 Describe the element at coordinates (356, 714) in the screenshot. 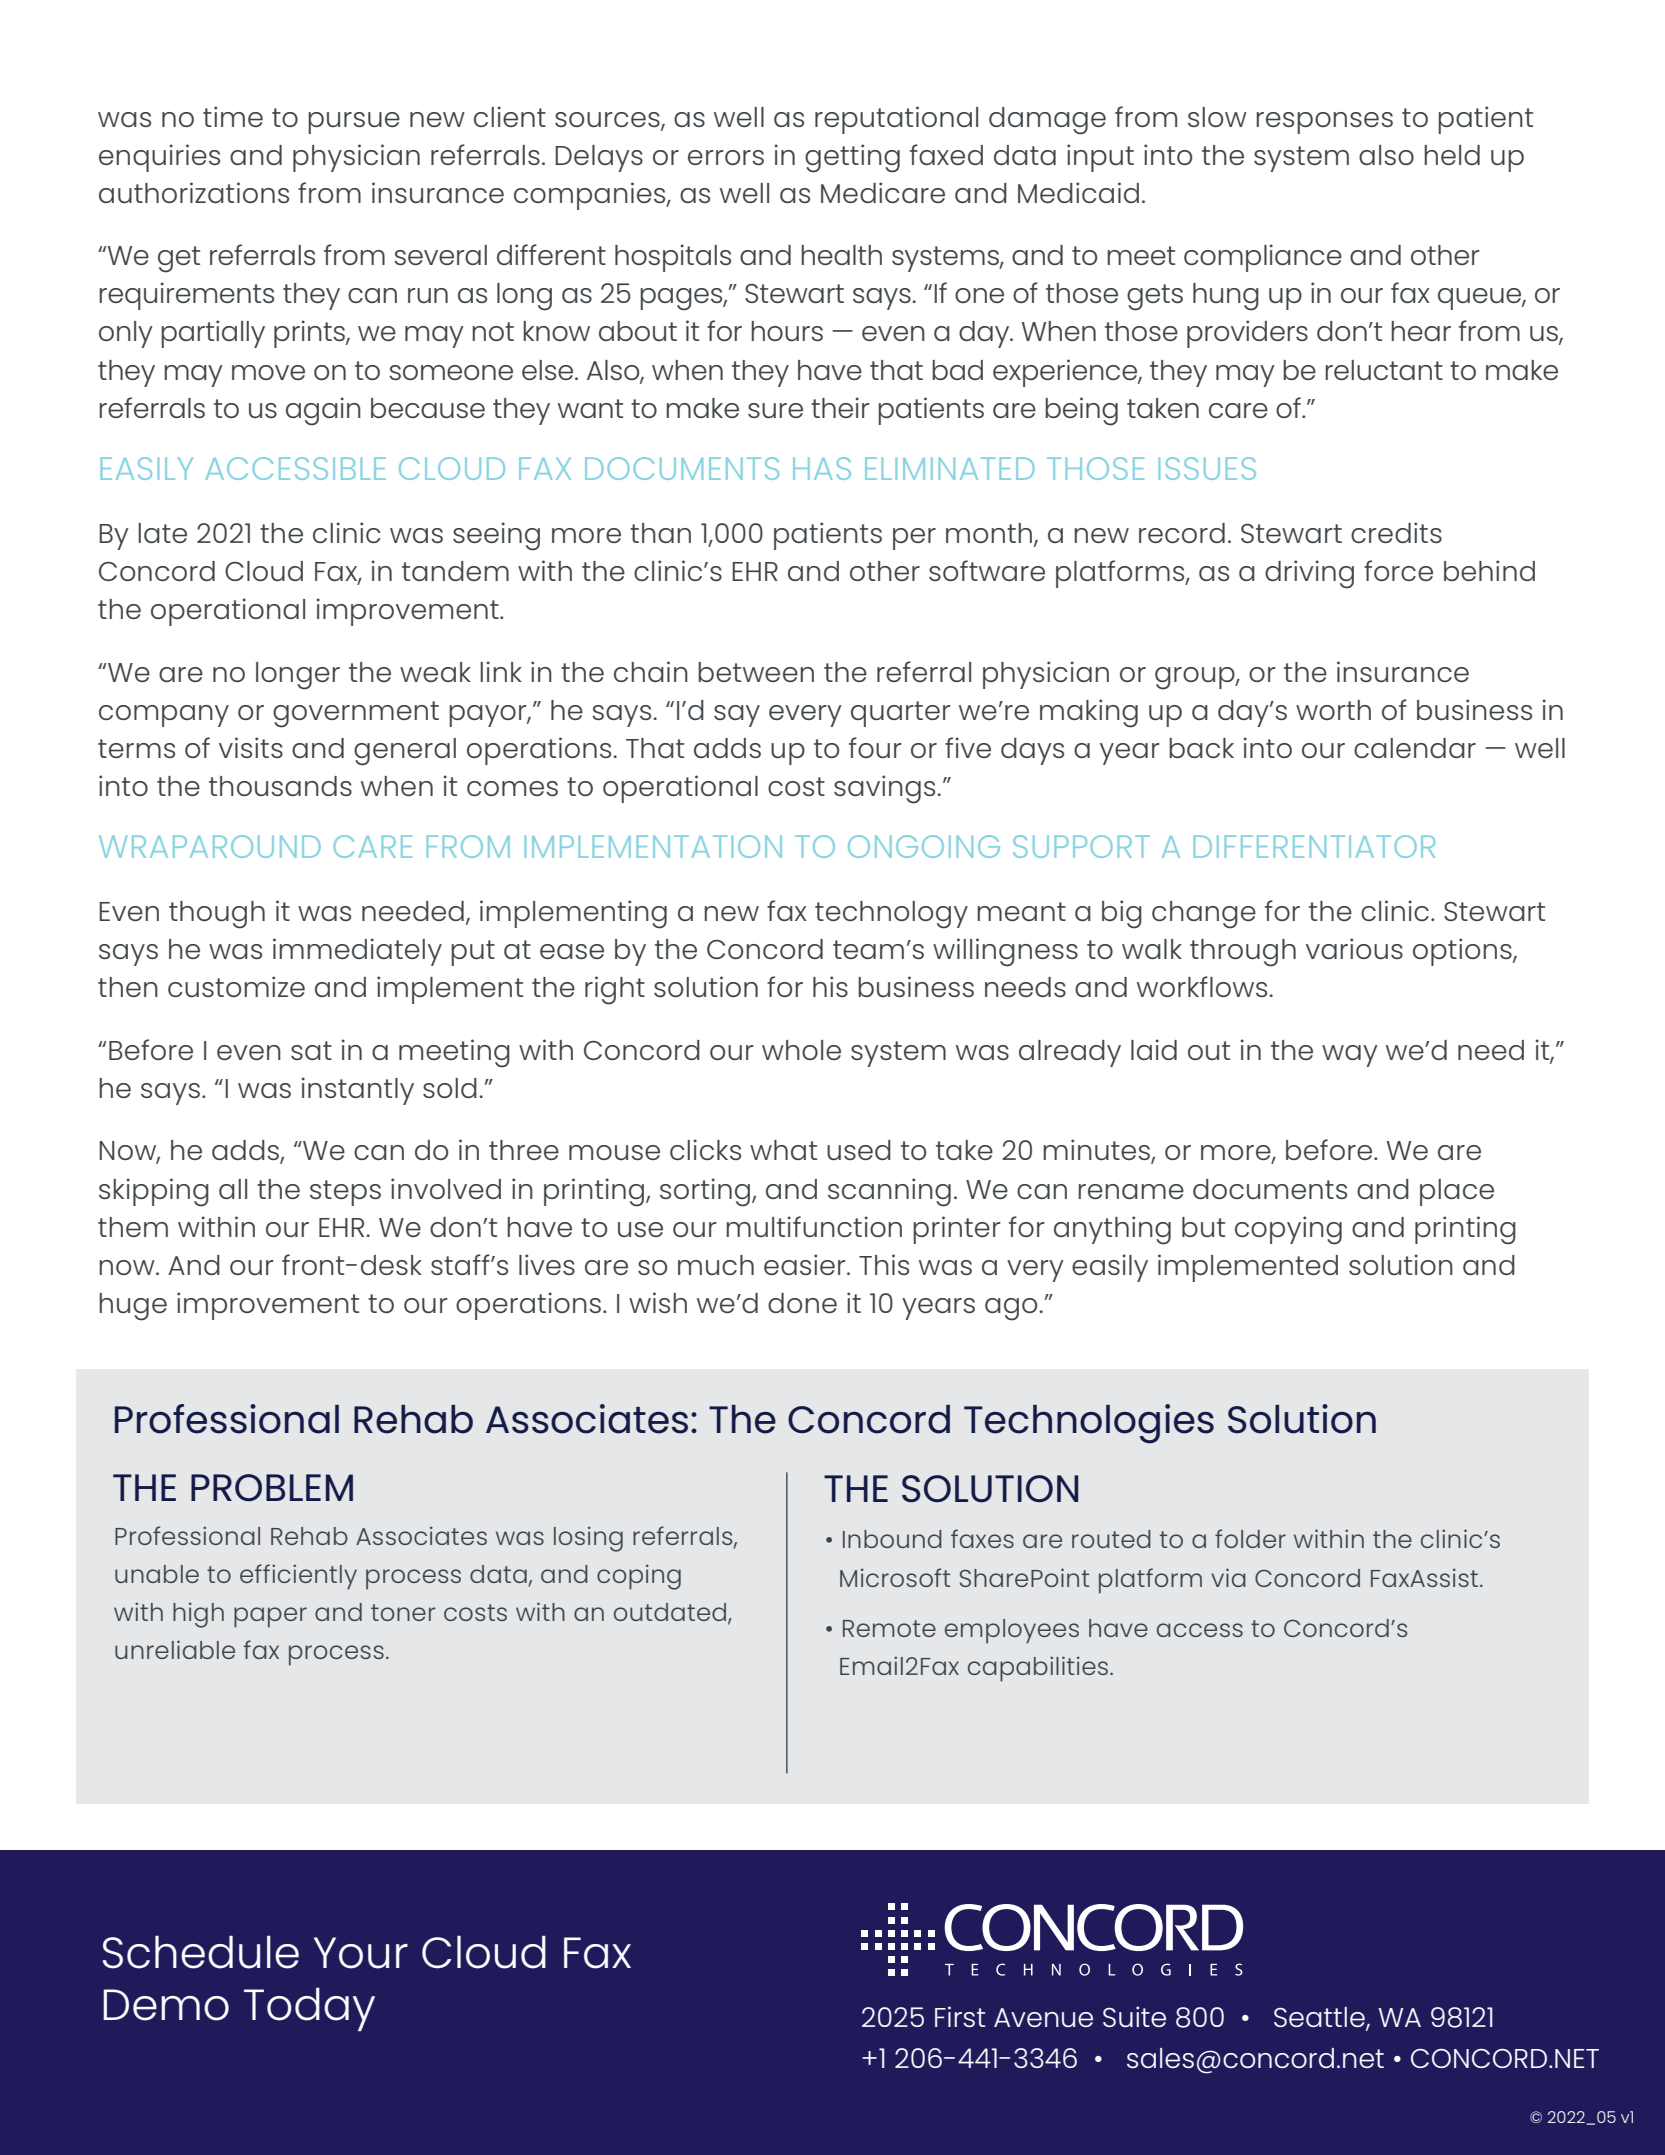

I see `government` at that location.
